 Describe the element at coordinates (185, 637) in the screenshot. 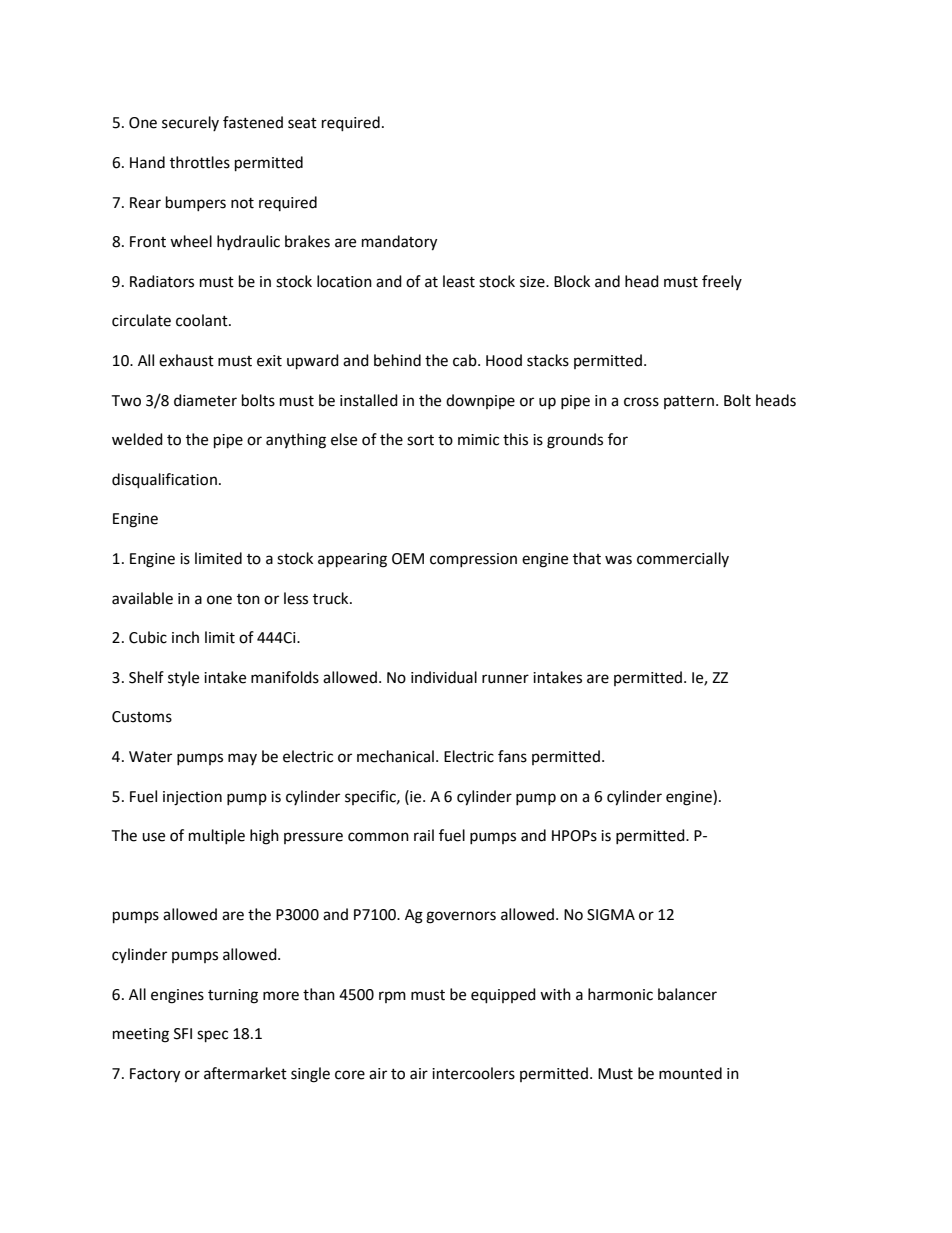

I see `inch` at that location.
